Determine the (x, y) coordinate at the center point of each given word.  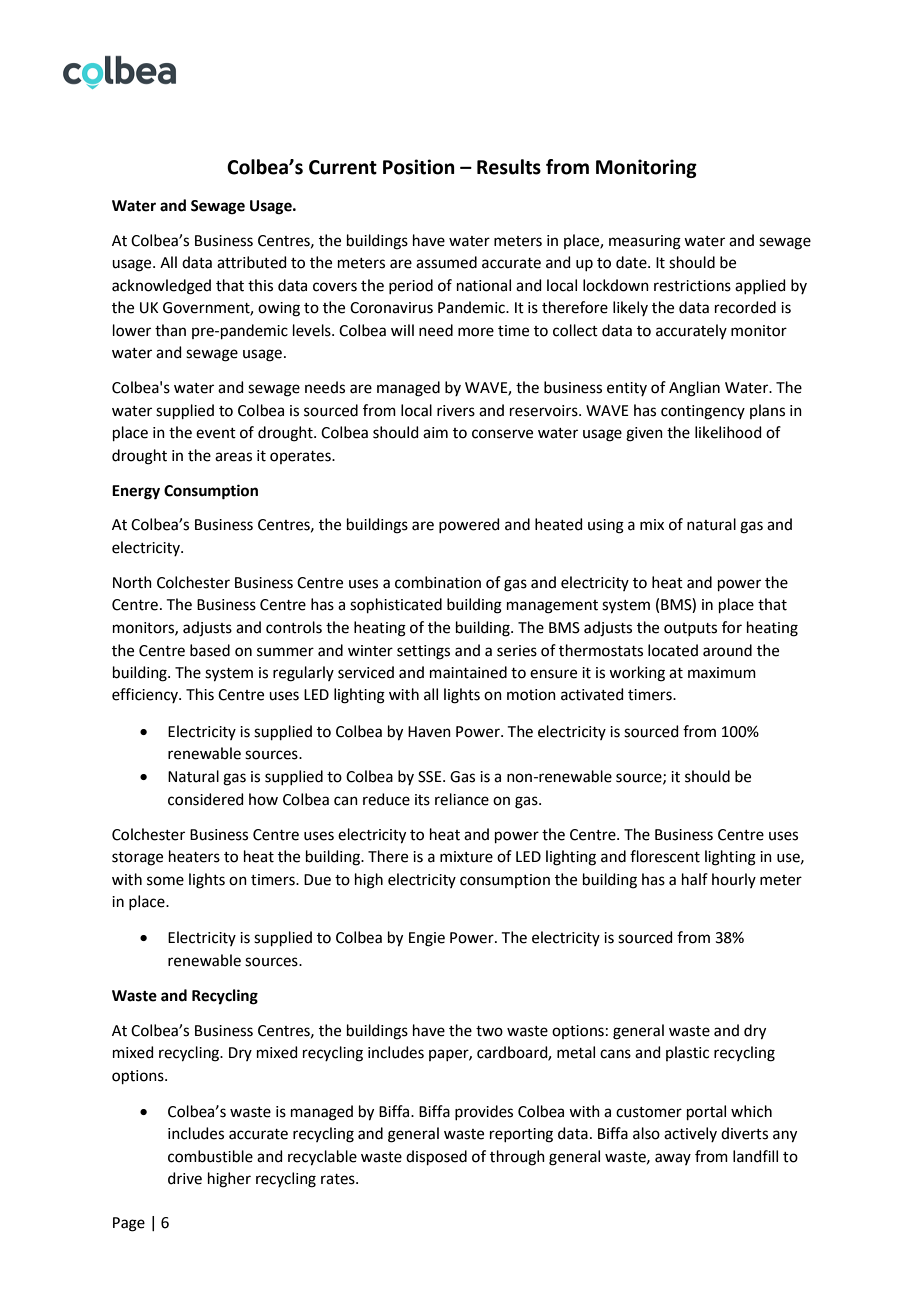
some (165, 881)
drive (185, 1178)
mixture (466, 857)
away (673, 1159)
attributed (252, 262)
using (606, 526)
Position (419, 167)
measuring (645, 242)
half (695, 879)
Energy (136, 492)
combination (438, 582)
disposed (436, 1157)
